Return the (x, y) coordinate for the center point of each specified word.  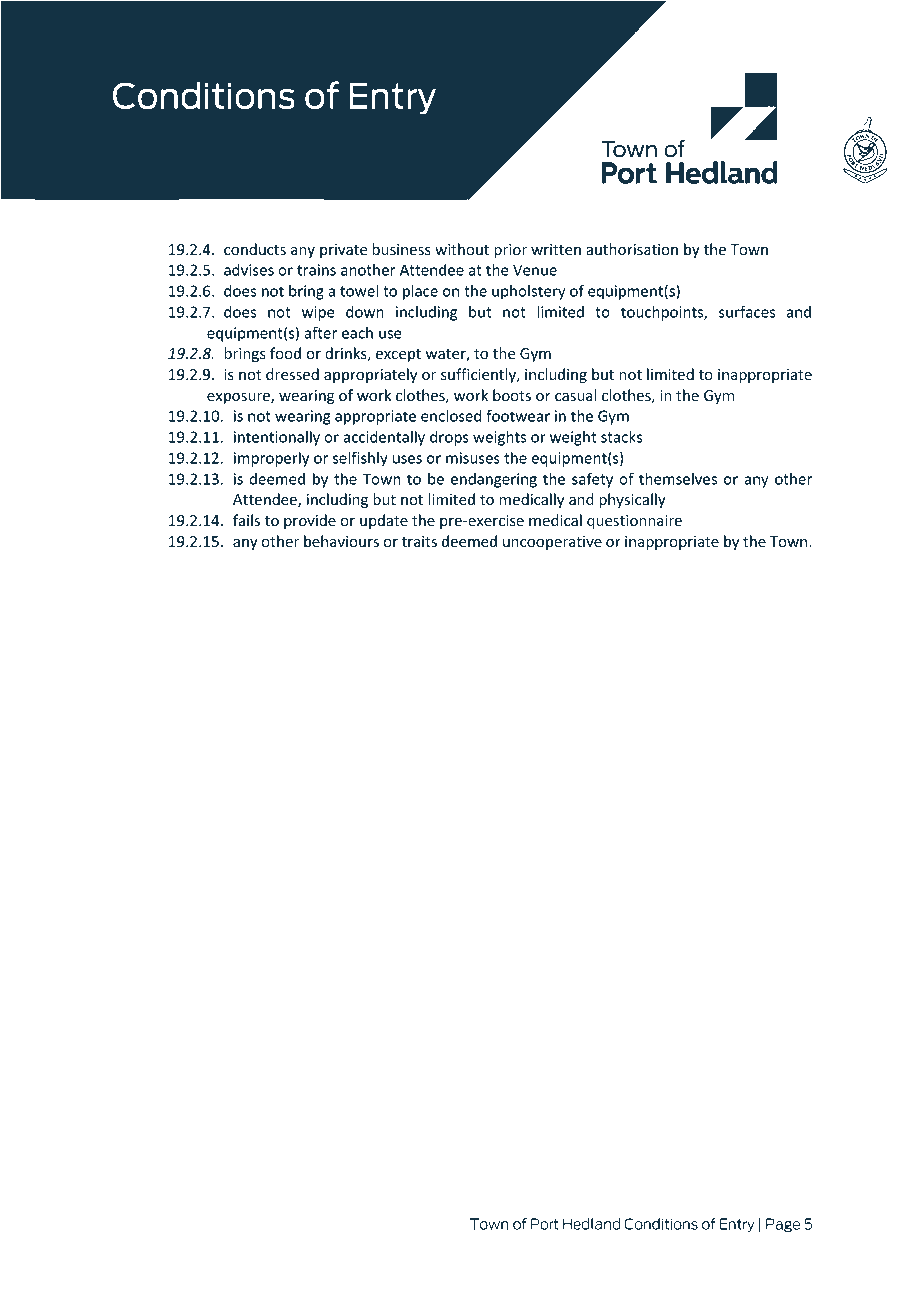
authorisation (632, 249)
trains (316, 270)
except (398, 355)
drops (449, 438)
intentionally (277, 438)
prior (510, 251)
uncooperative (552, 543)
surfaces (747, 312)
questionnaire (634, 522)
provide (310, 521)
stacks (622, 437)
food (285, 353)
